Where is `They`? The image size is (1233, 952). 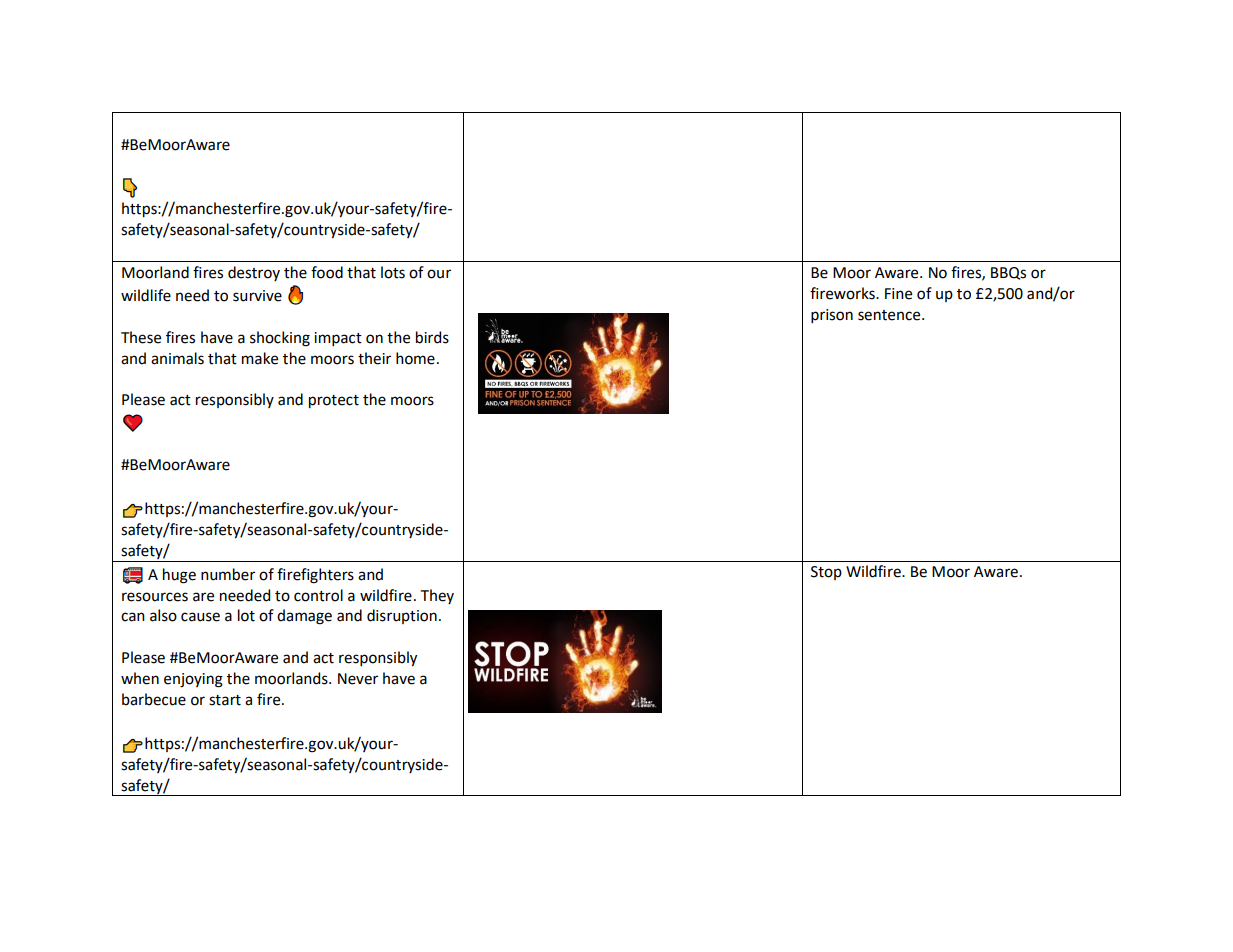
They is located at coordinates (437, 596).
